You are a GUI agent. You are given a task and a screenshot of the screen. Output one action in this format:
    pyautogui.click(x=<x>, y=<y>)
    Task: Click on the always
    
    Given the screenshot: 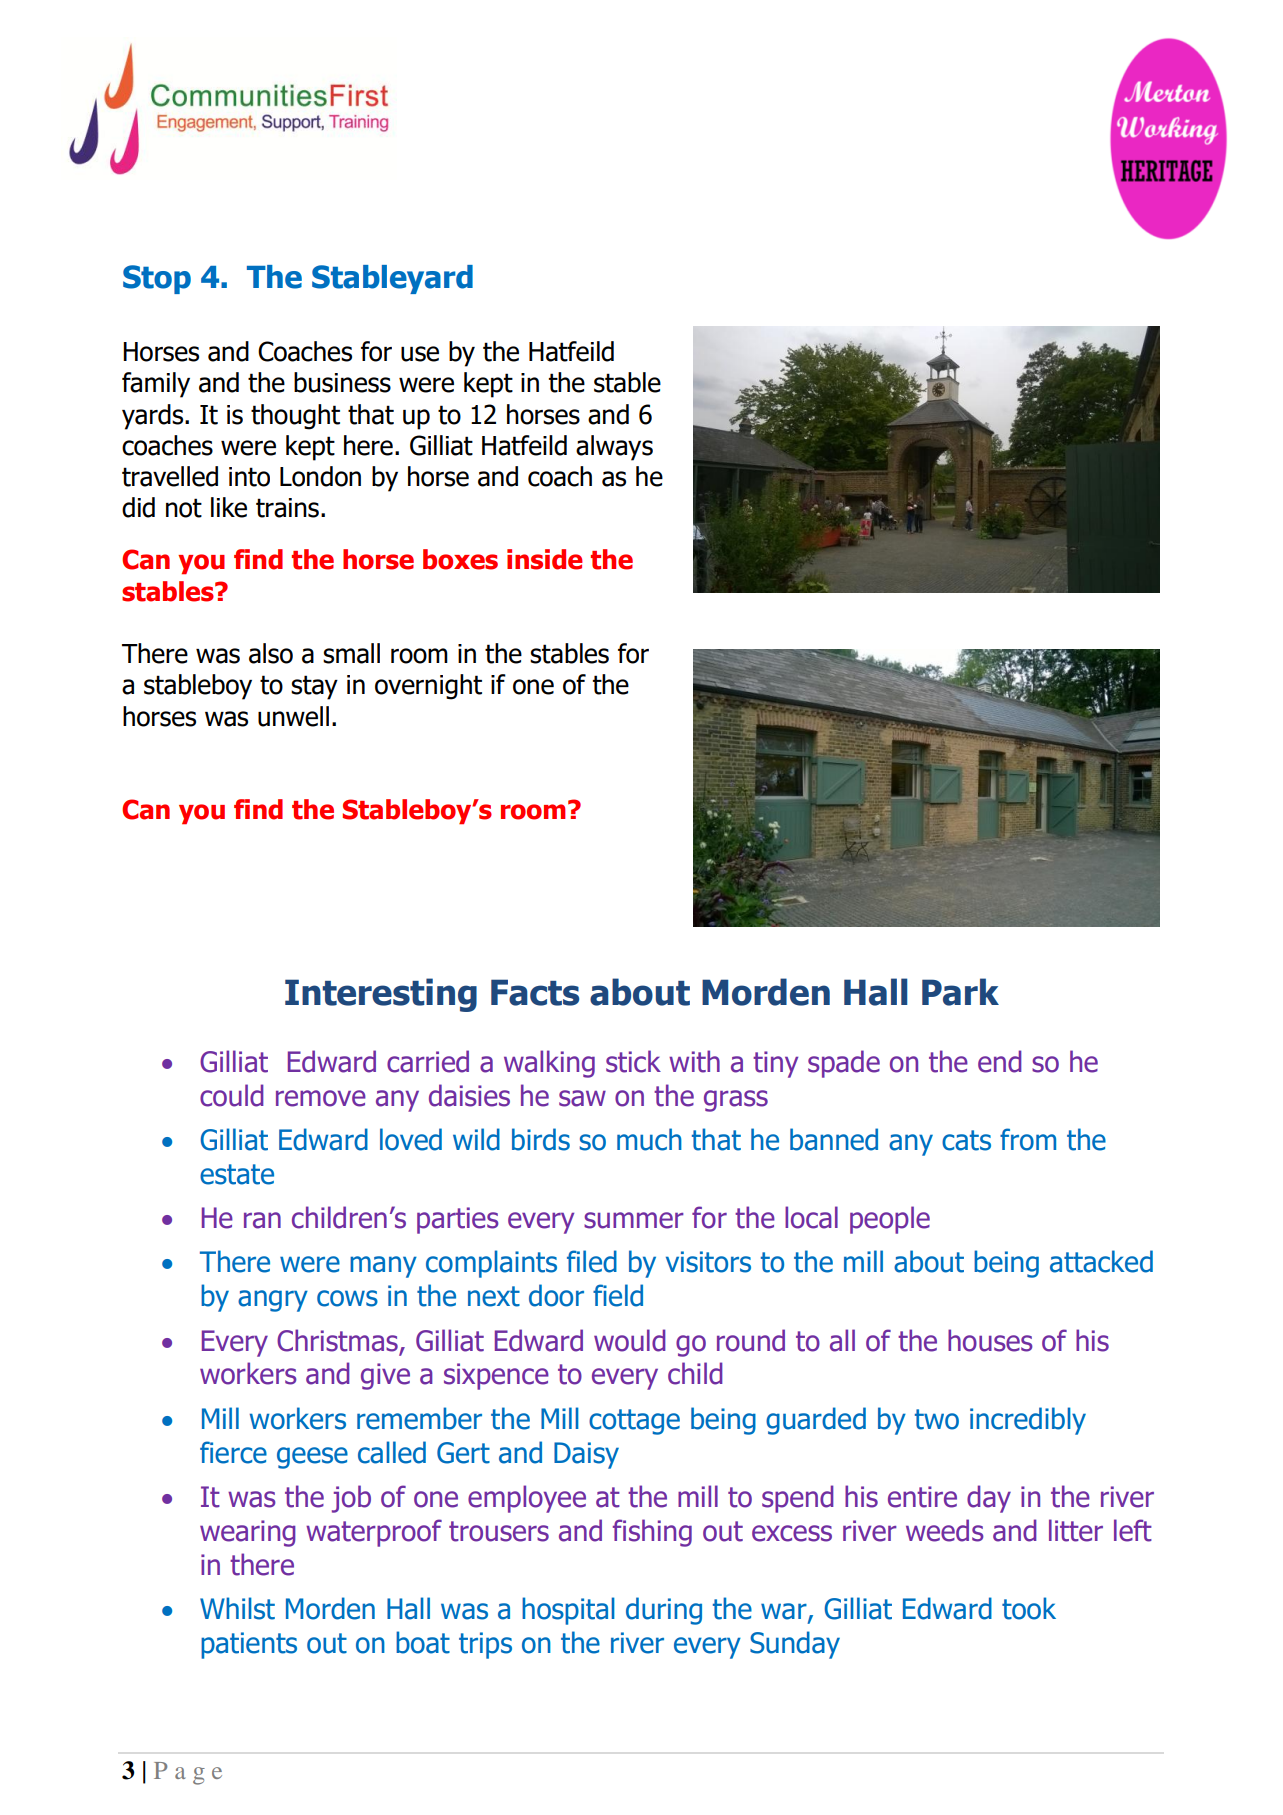 What is the action you would take?
    pyautogui.click(x=614, y=448)
